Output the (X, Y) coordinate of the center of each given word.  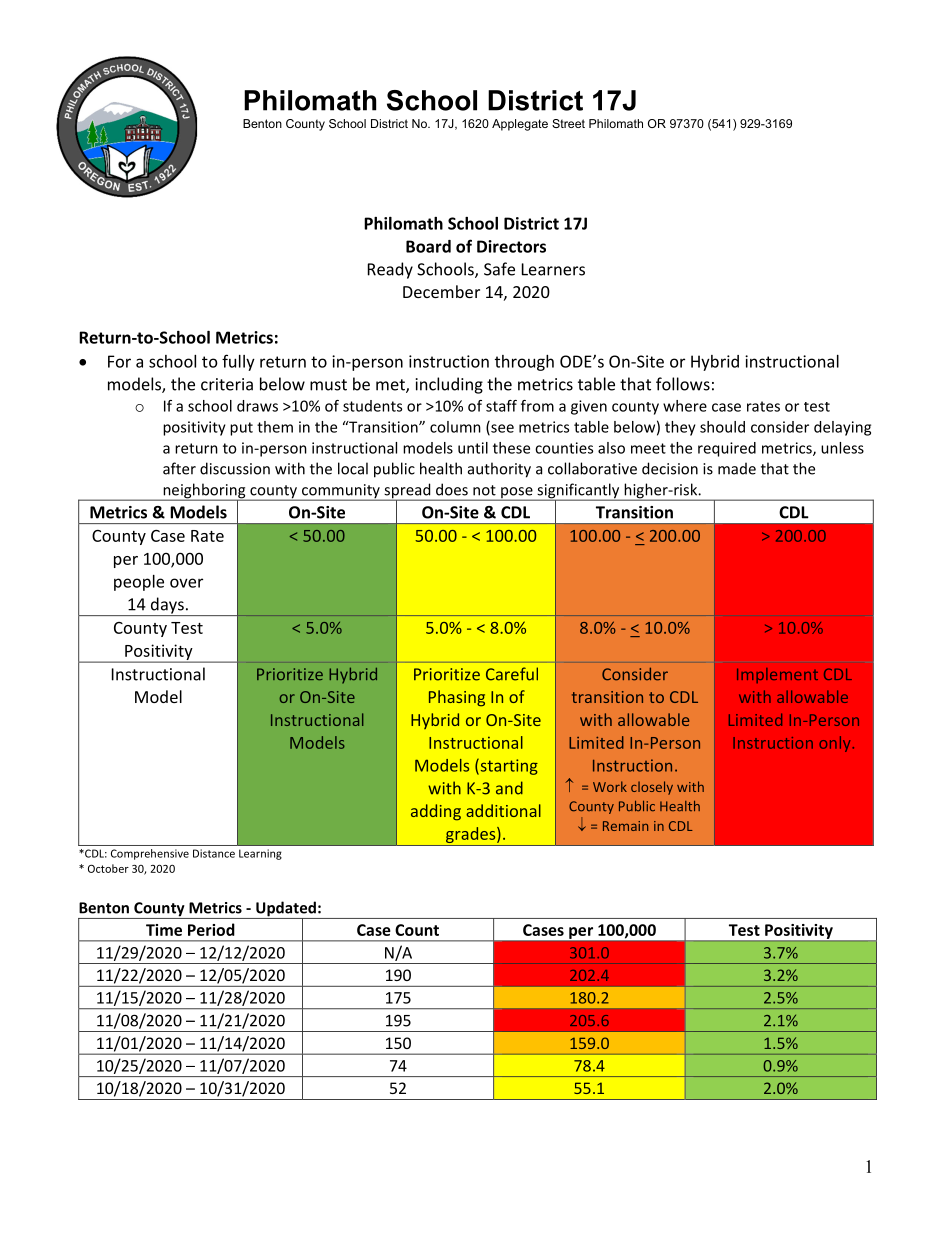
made (737, 468)
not (484, 490)
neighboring (204, 492)
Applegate (520, 125)
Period (211, 929)
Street (568, 123)
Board (428, 246)
